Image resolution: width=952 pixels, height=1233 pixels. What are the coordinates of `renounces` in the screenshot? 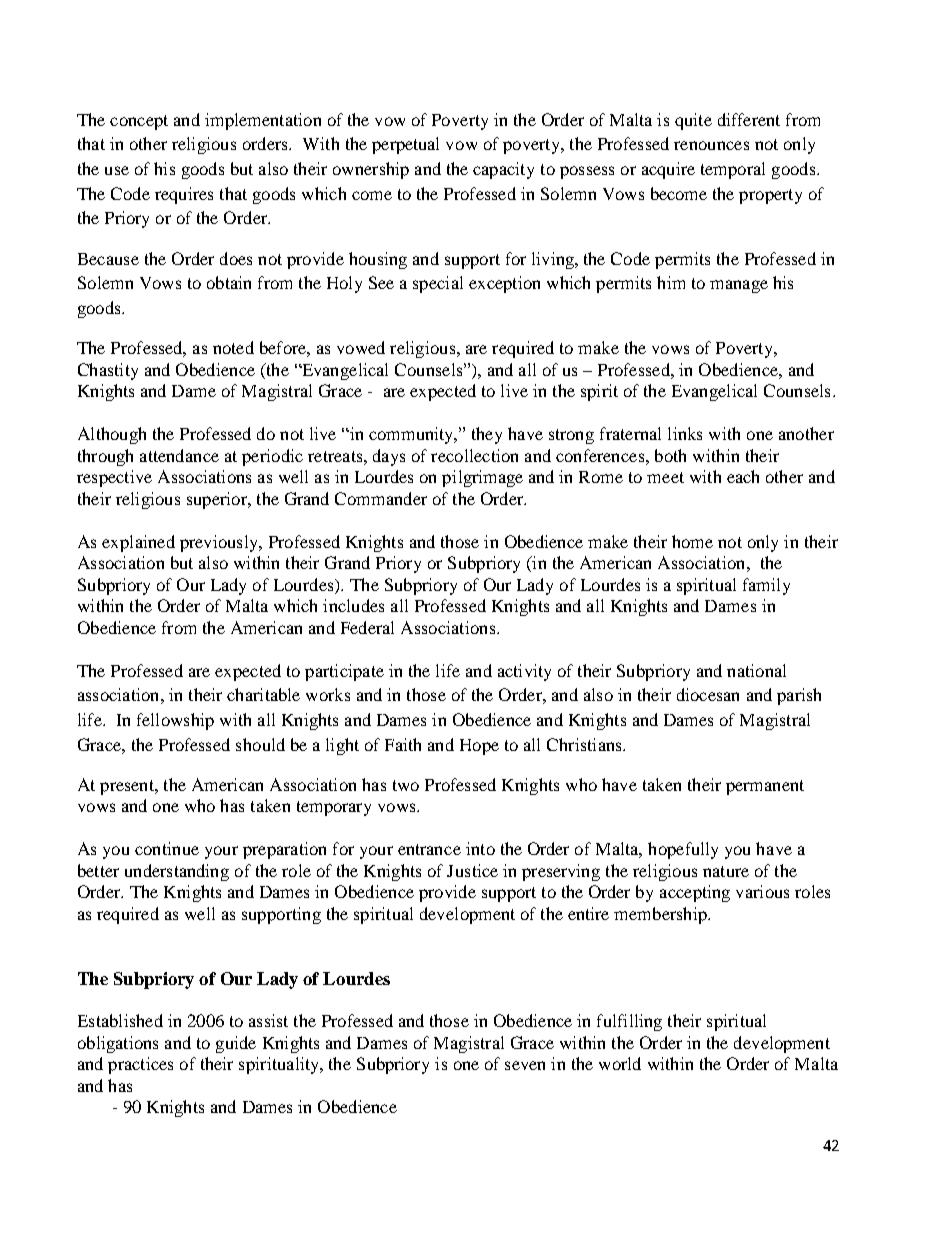 It's located at (711, 145).
